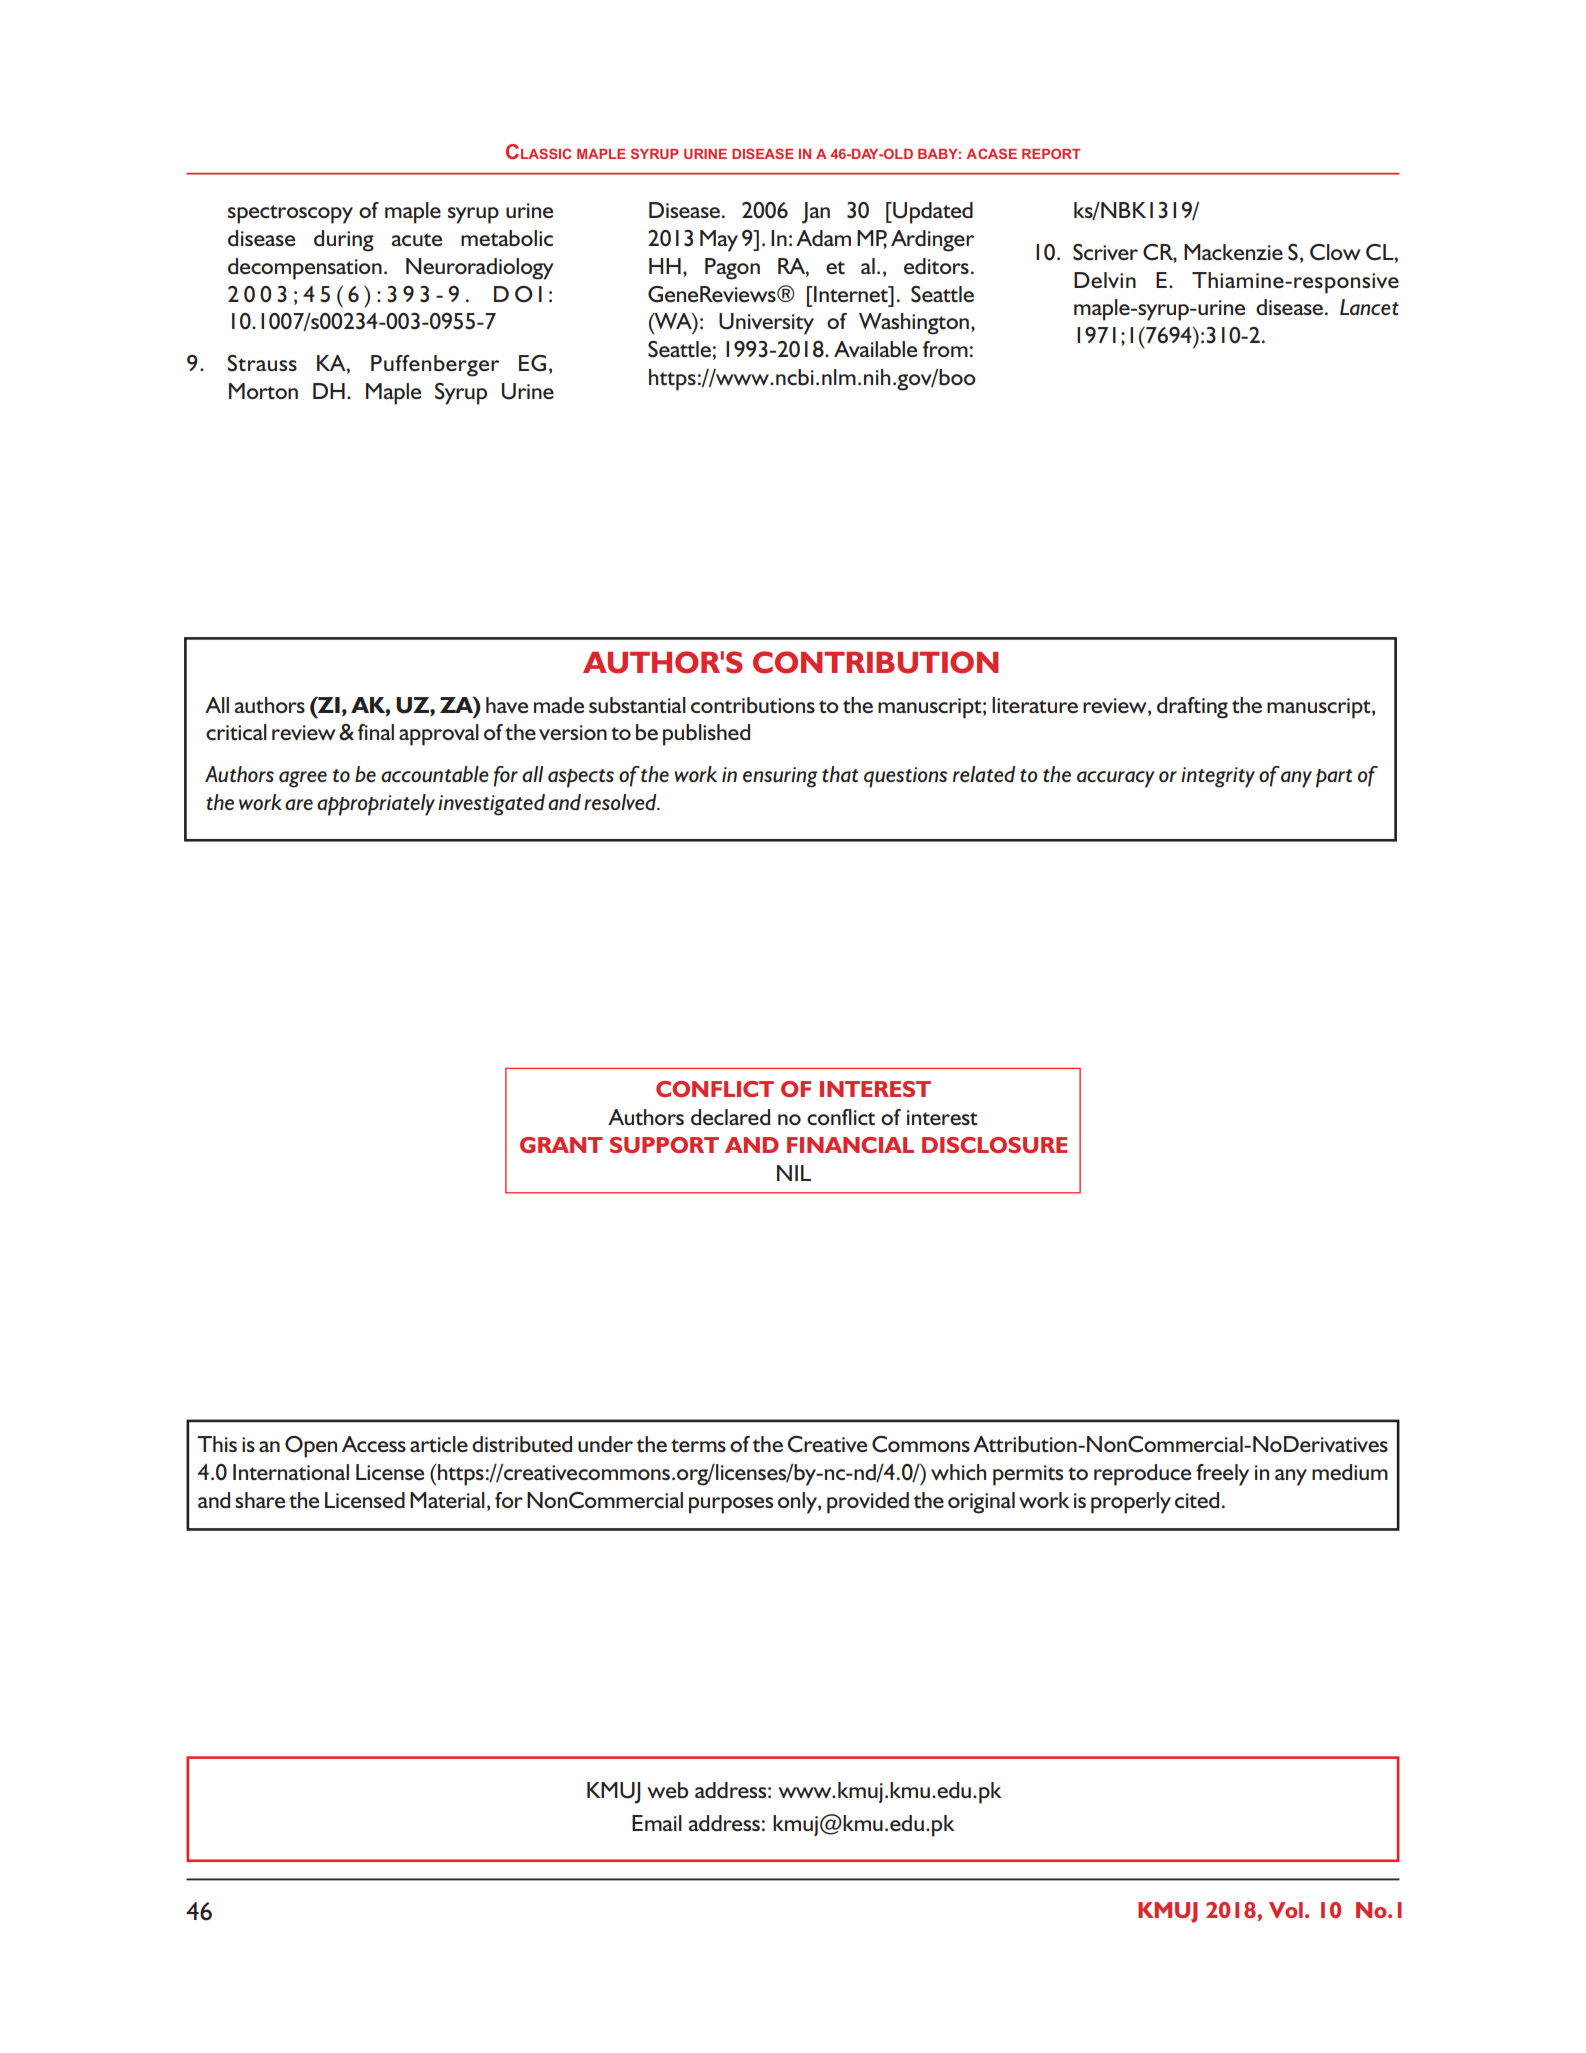 Image resolution: width=1586 pixels, height=2053 pixels. I want to click on DISCLOSURE, so click(995, 1145).
